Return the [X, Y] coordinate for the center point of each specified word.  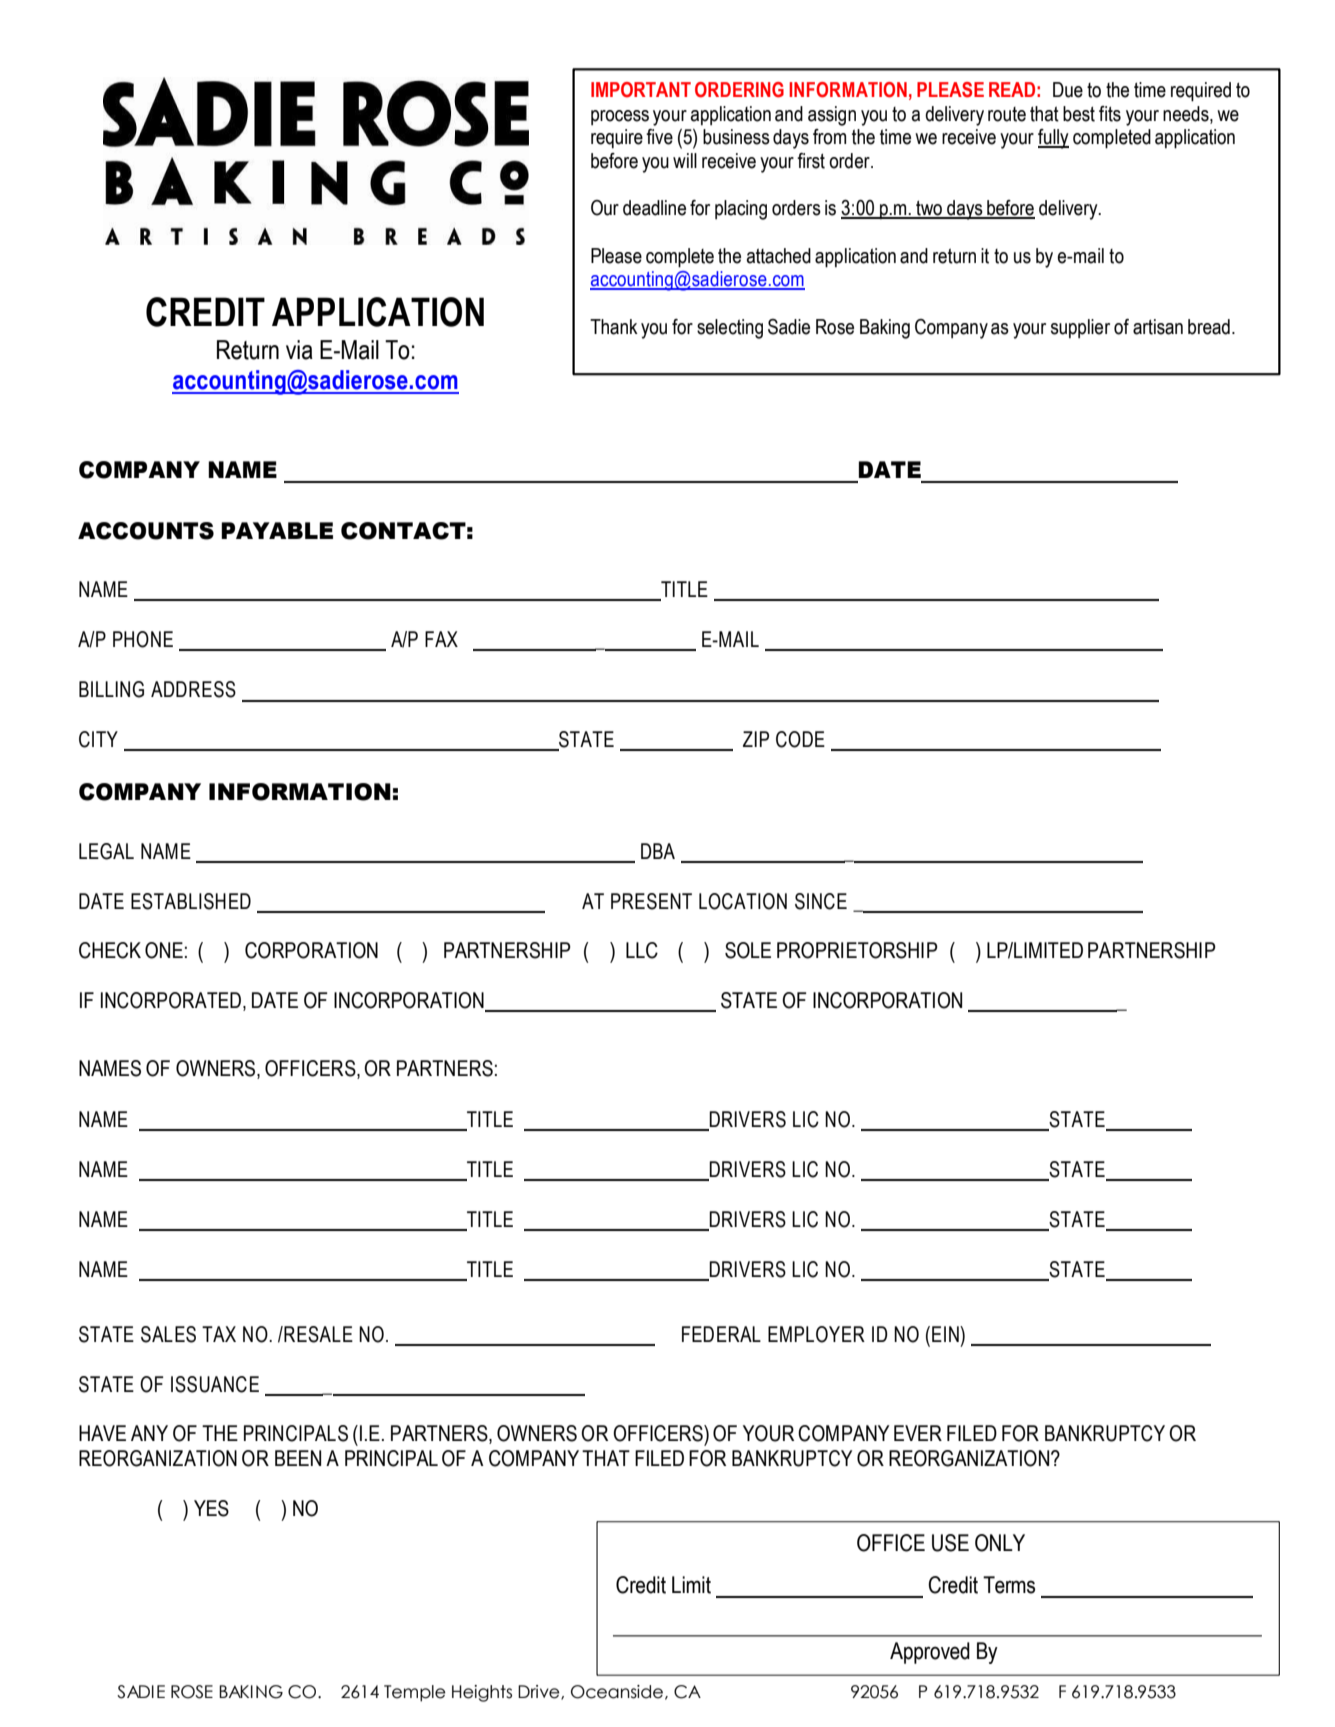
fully [1053, 139]
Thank [614, 327]
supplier [1080, 329]
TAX [219, 1334]
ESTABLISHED [191, 901]
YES [211, 1508]
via [299, 350]
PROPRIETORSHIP [857, 950]
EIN [946, 1334]
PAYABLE [277, 530]
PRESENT [651, 901]
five [659, 137]
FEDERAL [721, 1334]
